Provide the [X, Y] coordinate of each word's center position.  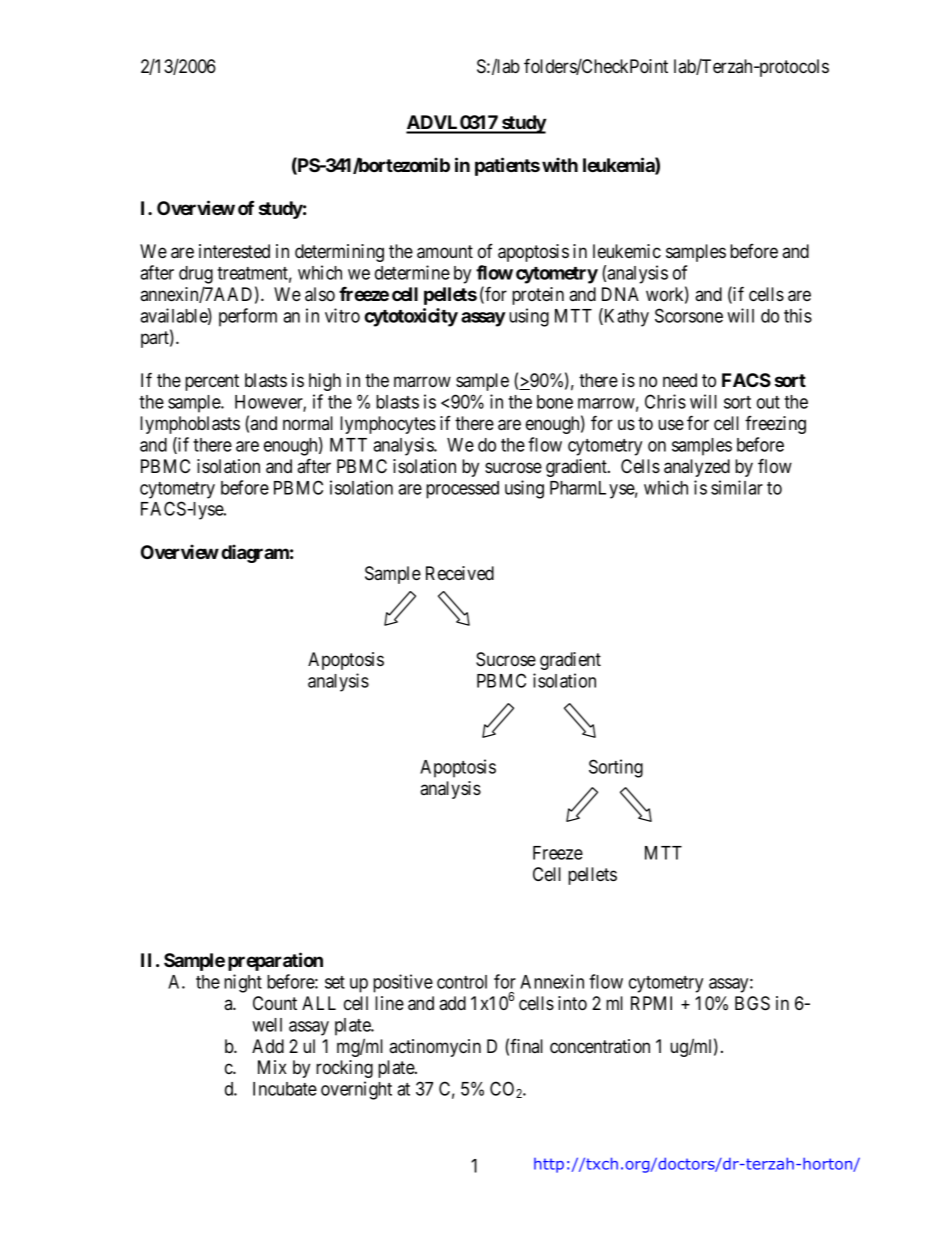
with [560, 164]
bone [555, 402]
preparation [275, 961]
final [526, 1046]
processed [462, 490]
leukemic [627, 251]
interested [234, 251]
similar [737, 487]
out [768, 402]
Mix [272, 1067]
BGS [752, 1003]
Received [460, 573]
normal [308, 423]
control [462, 982]
